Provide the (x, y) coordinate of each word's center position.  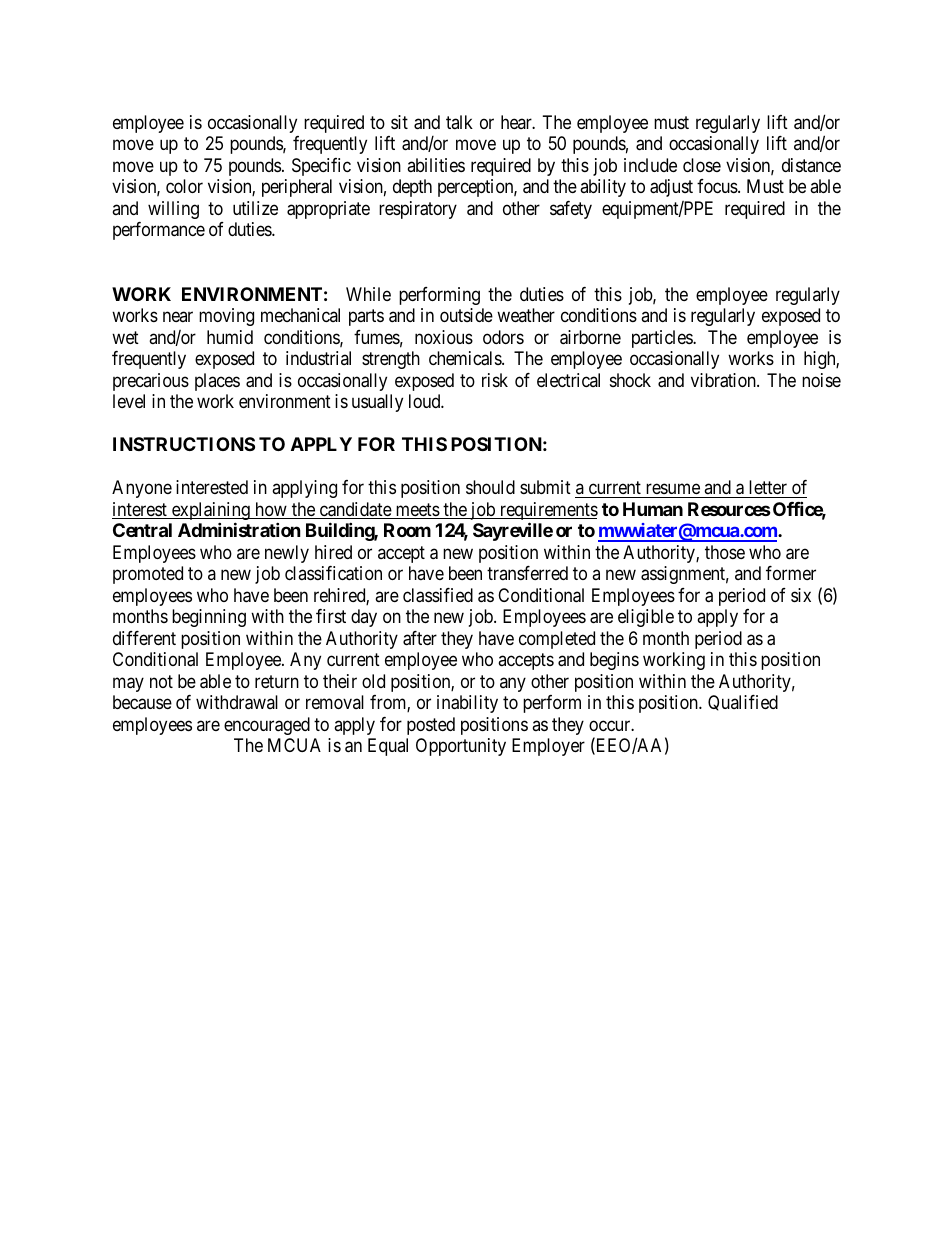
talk (459, 122)
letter (768, 487)
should (490, 487)
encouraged (267, 726)
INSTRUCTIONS (184, 444)
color (184, 186)
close (702, 165)
